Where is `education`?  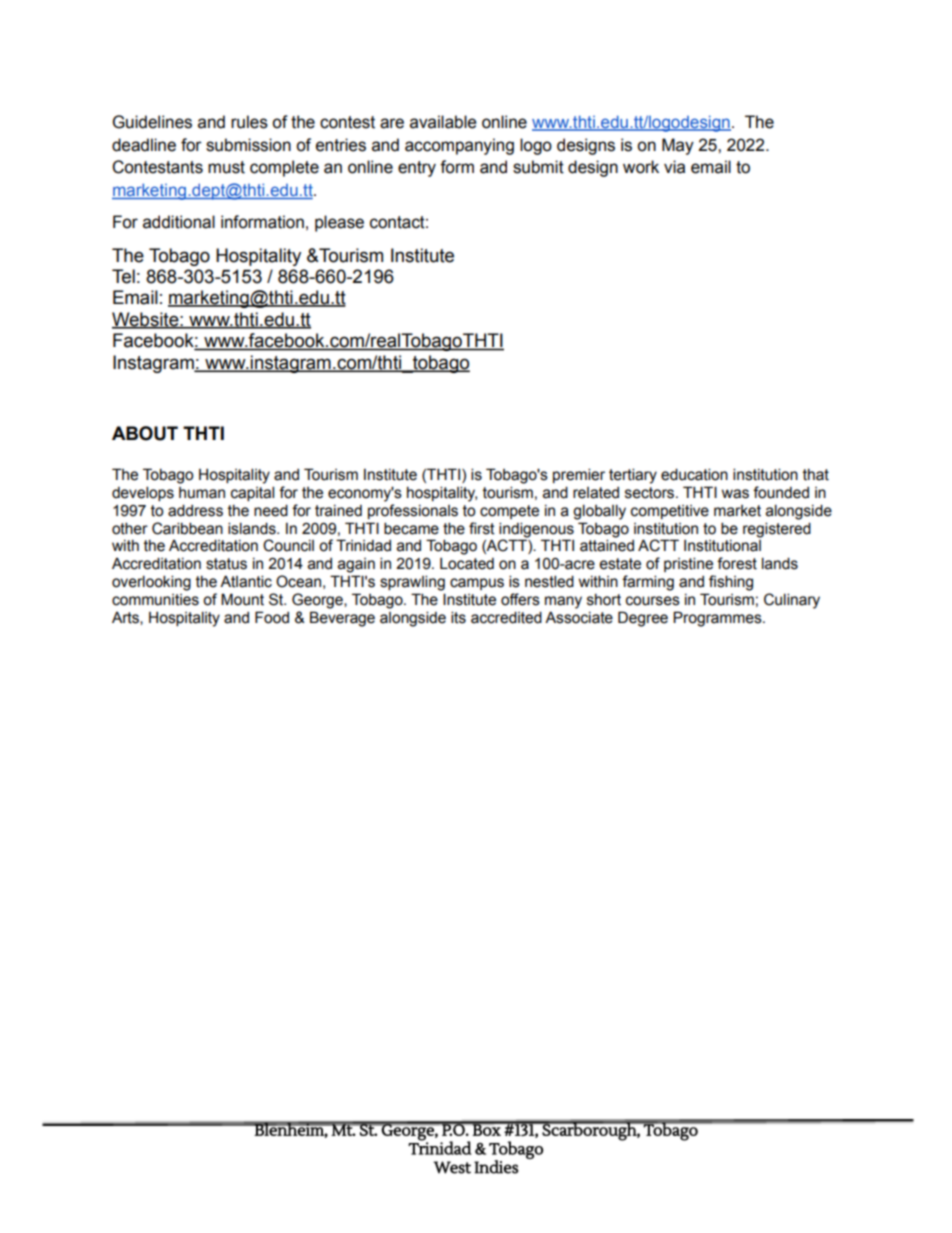
education is located at coordinates (694, 474).
